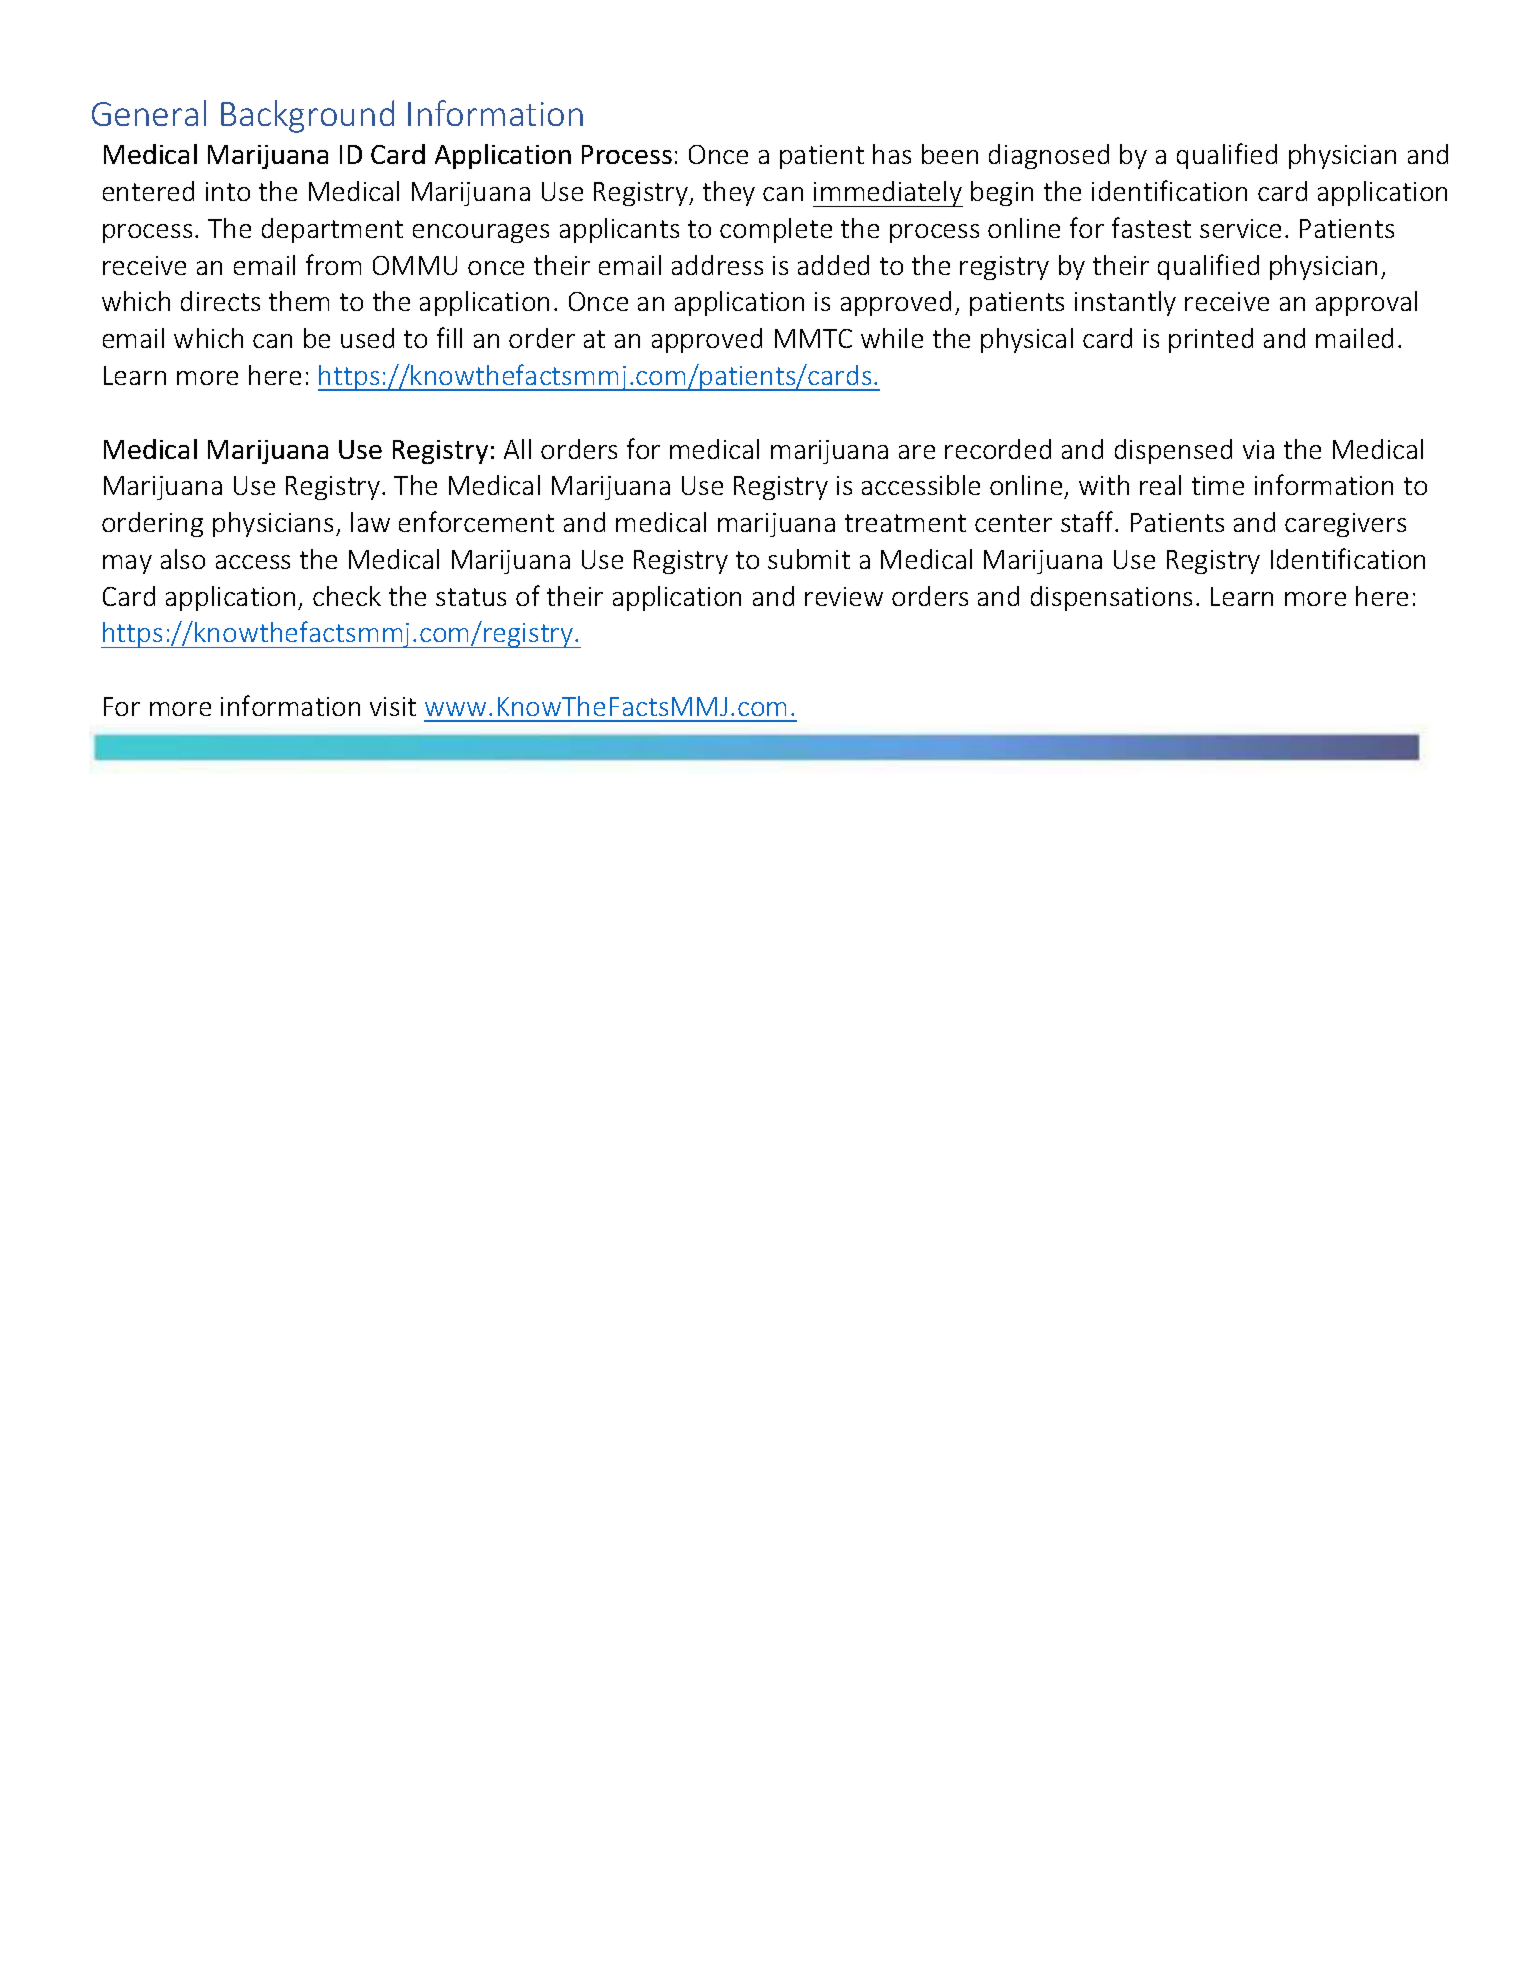 The image size is (1535, 1987). I want to click on Background, so click(307, 116).
